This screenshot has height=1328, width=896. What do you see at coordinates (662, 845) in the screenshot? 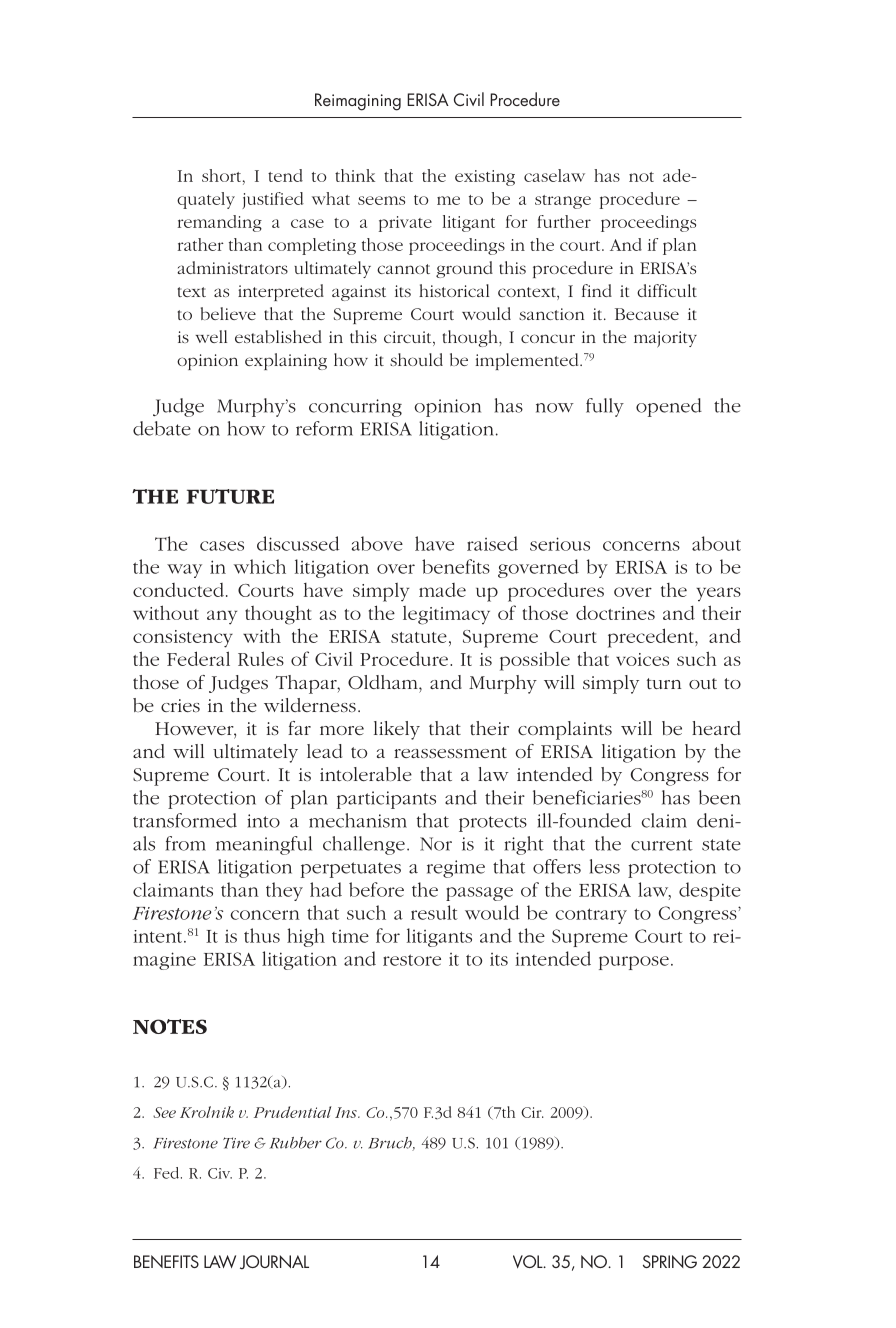
I see `current` at bounding box center [662, 845].
